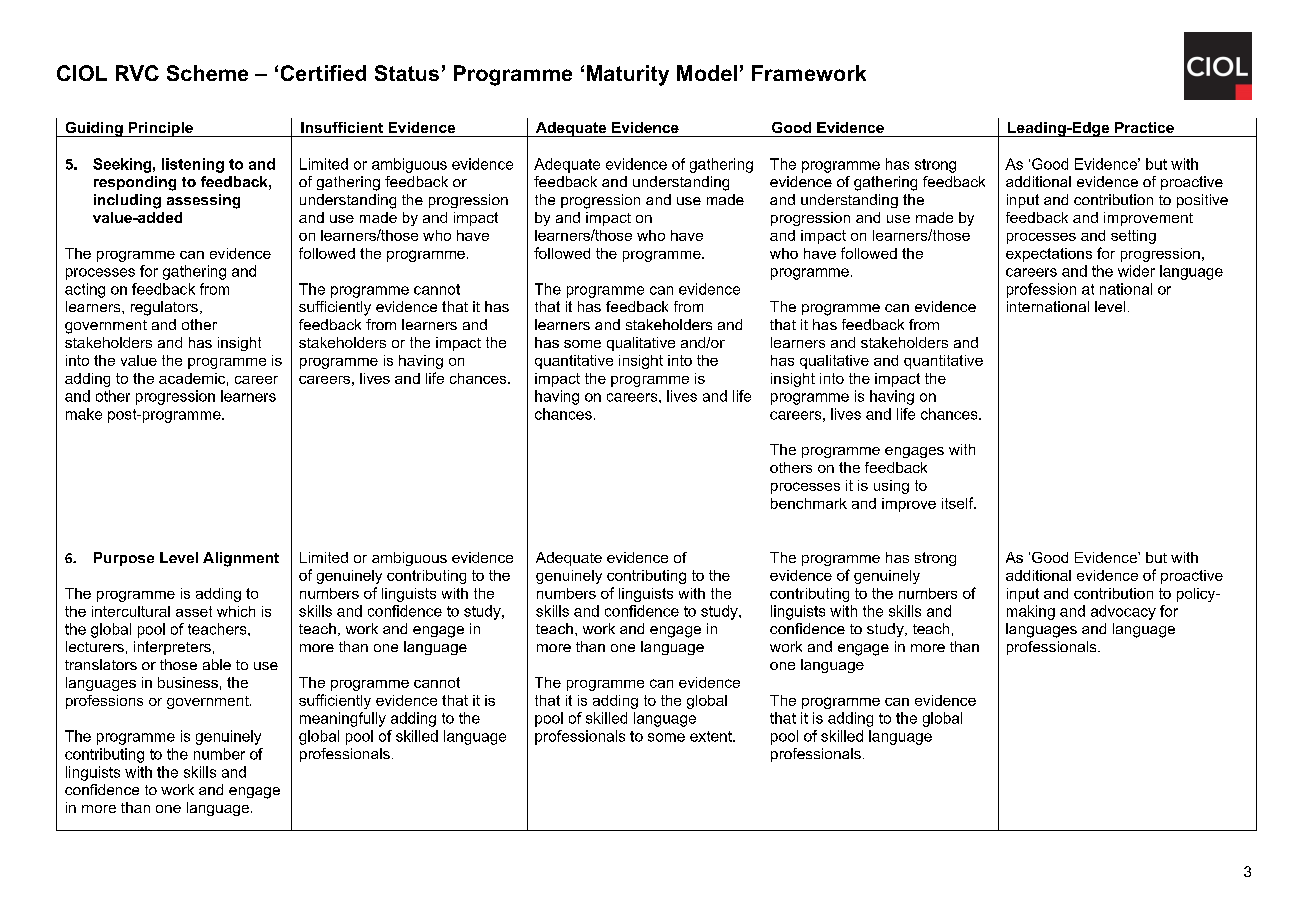 This image has height=924, width=1308. I want to click on extent, so click(712, 736).
